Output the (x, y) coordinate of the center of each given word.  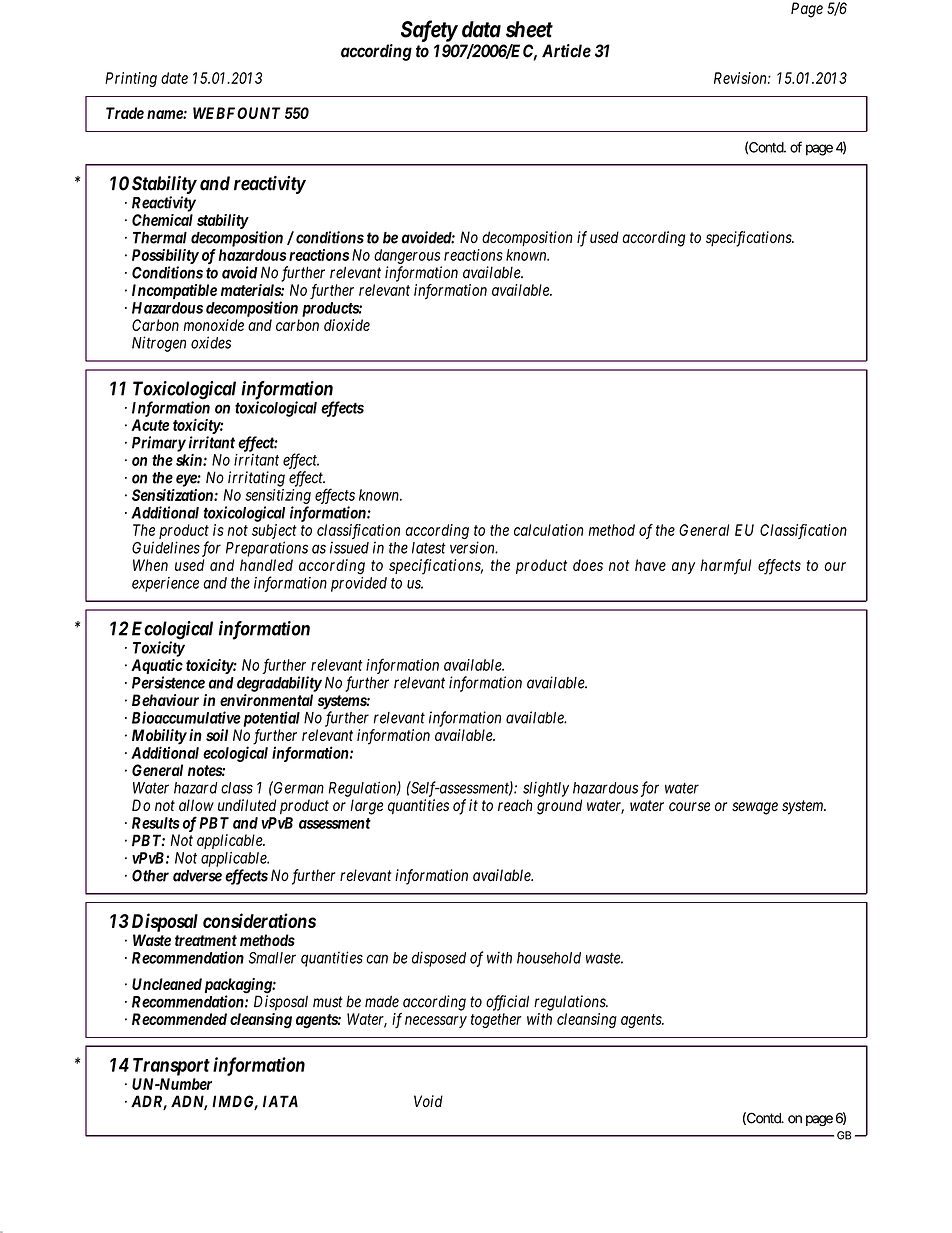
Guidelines (166, 547)
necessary (436, 1022)
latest (429, 548)
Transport (171, 1067)
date (174, 78)
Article (566, 51)
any (683, 568)
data (481, 29)
